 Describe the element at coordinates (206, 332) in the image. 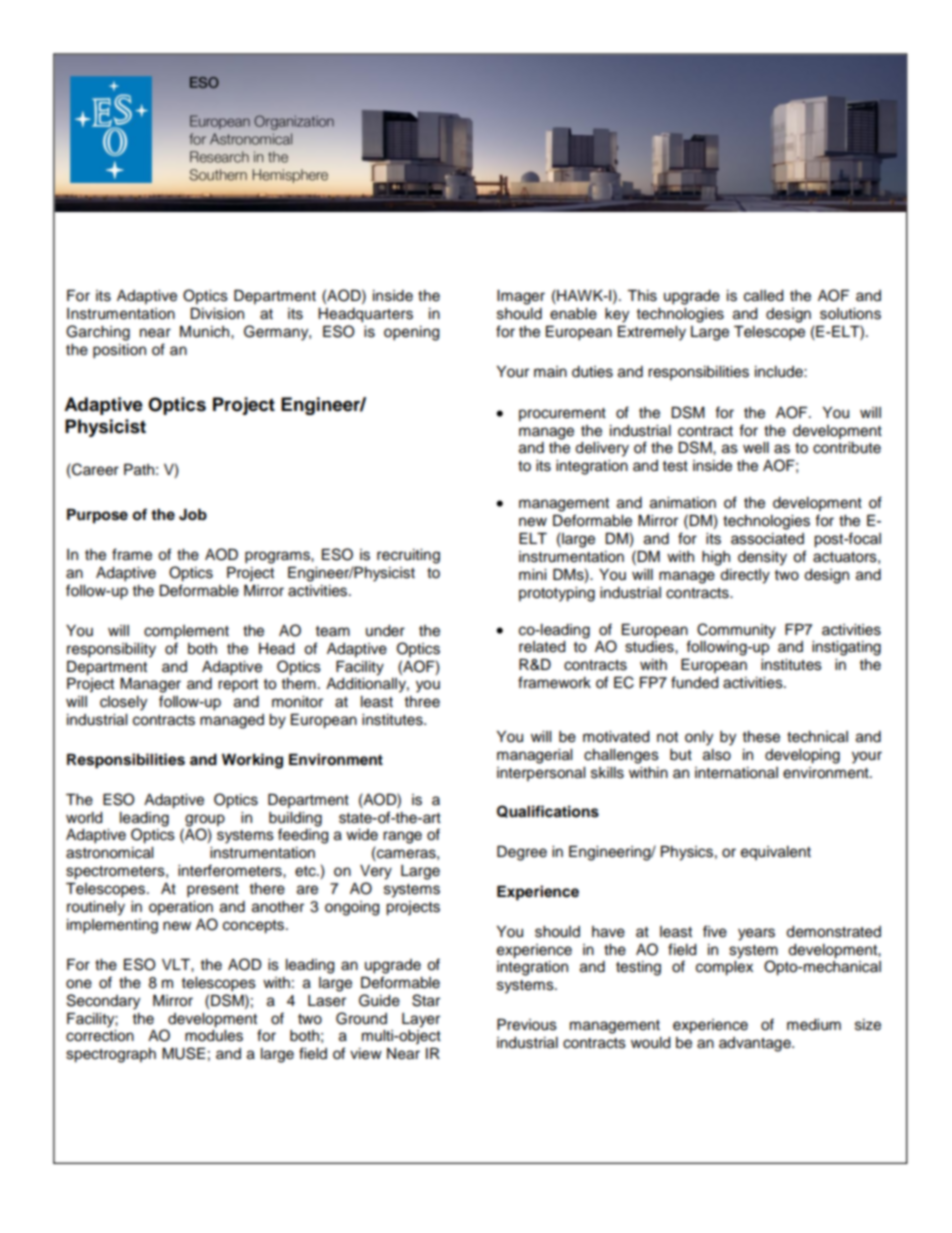

I see `Munich` at that location.
